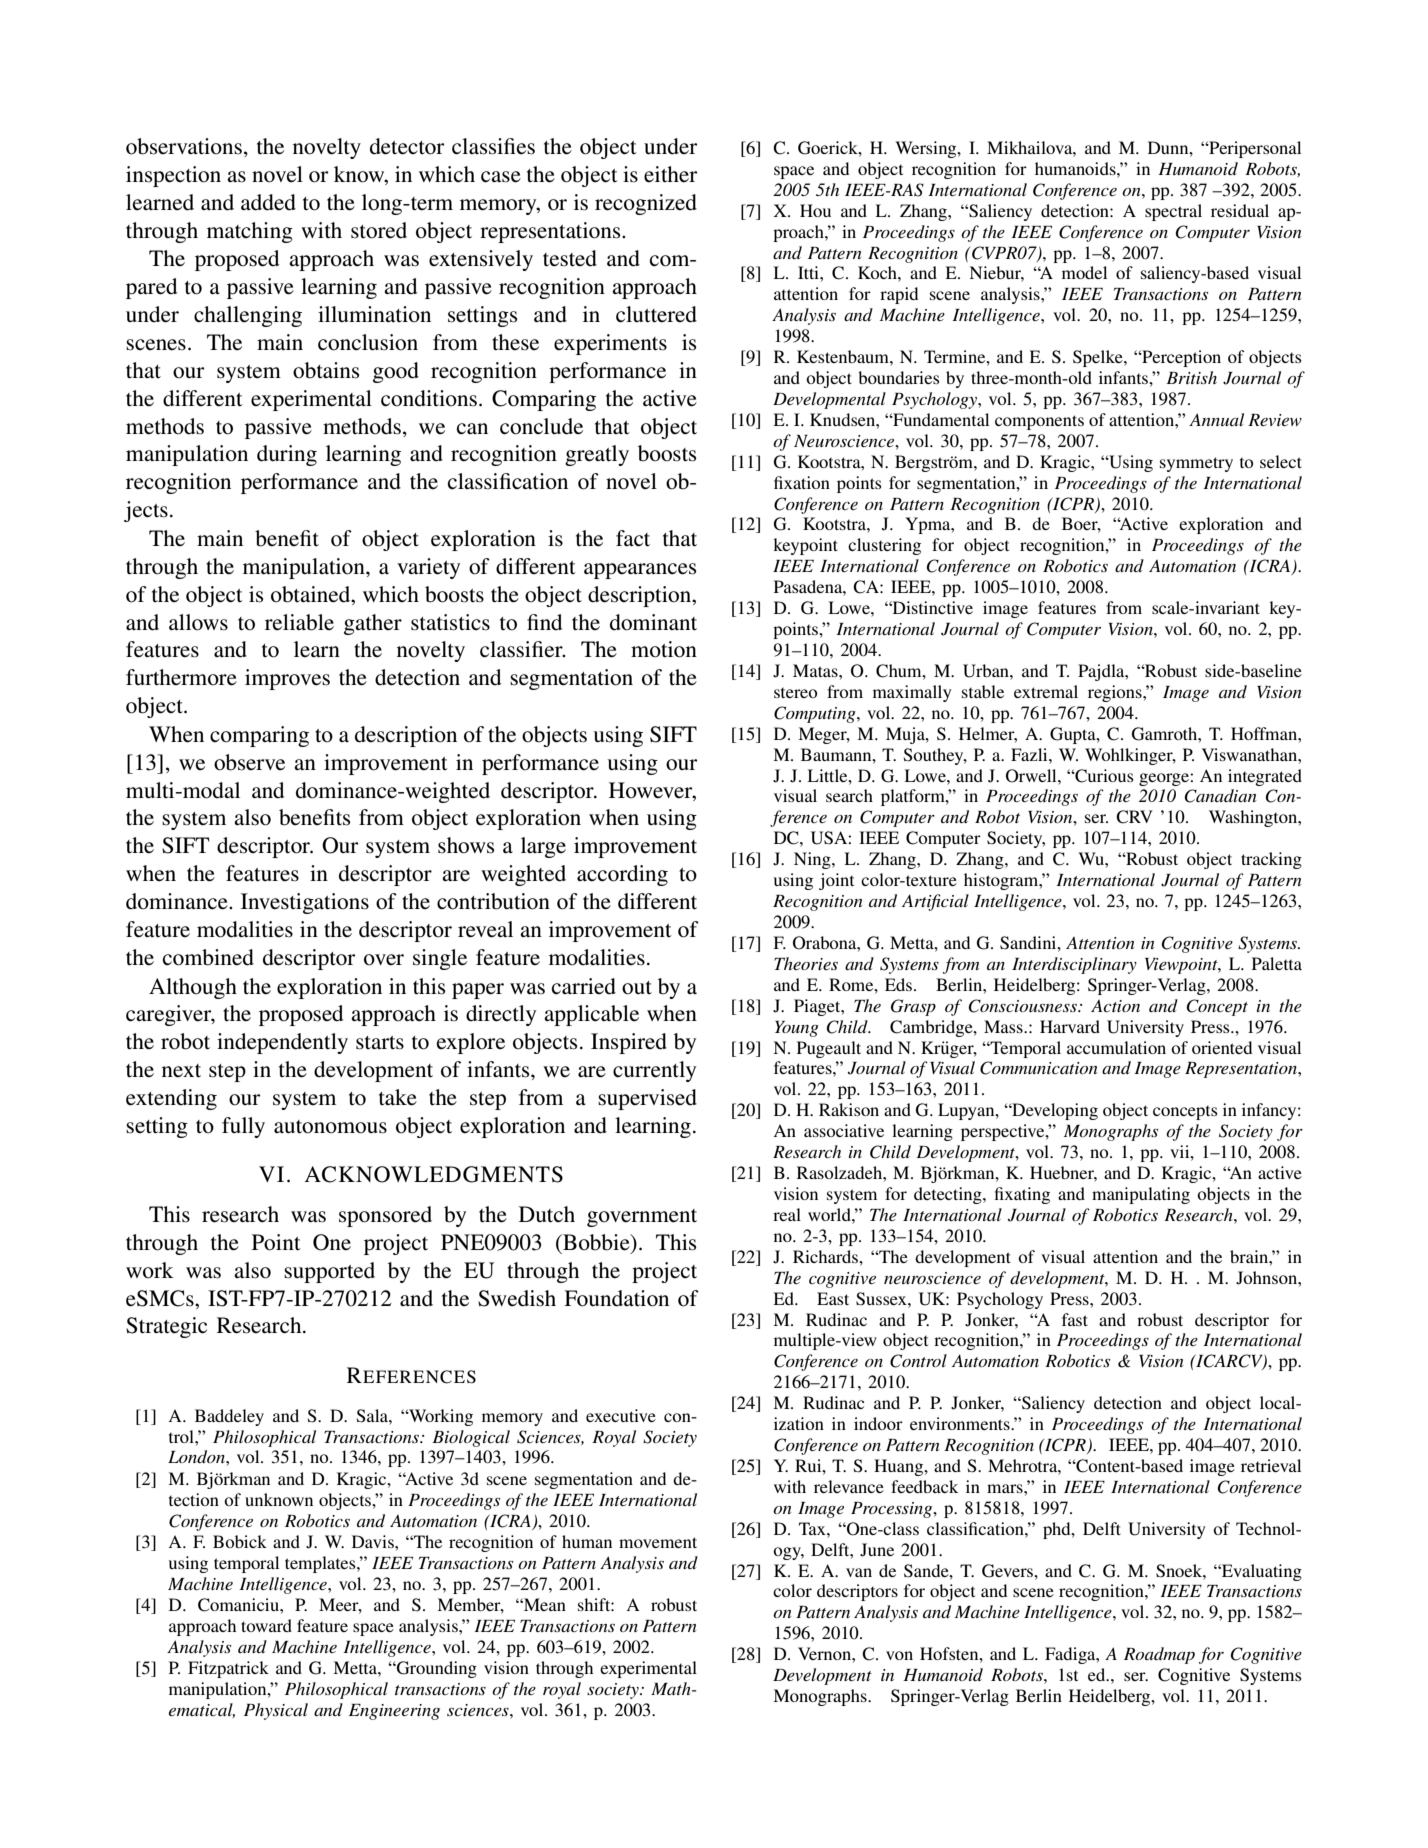 This image has width=1428, height=1848. I want to click on either, so click(671, 174).
